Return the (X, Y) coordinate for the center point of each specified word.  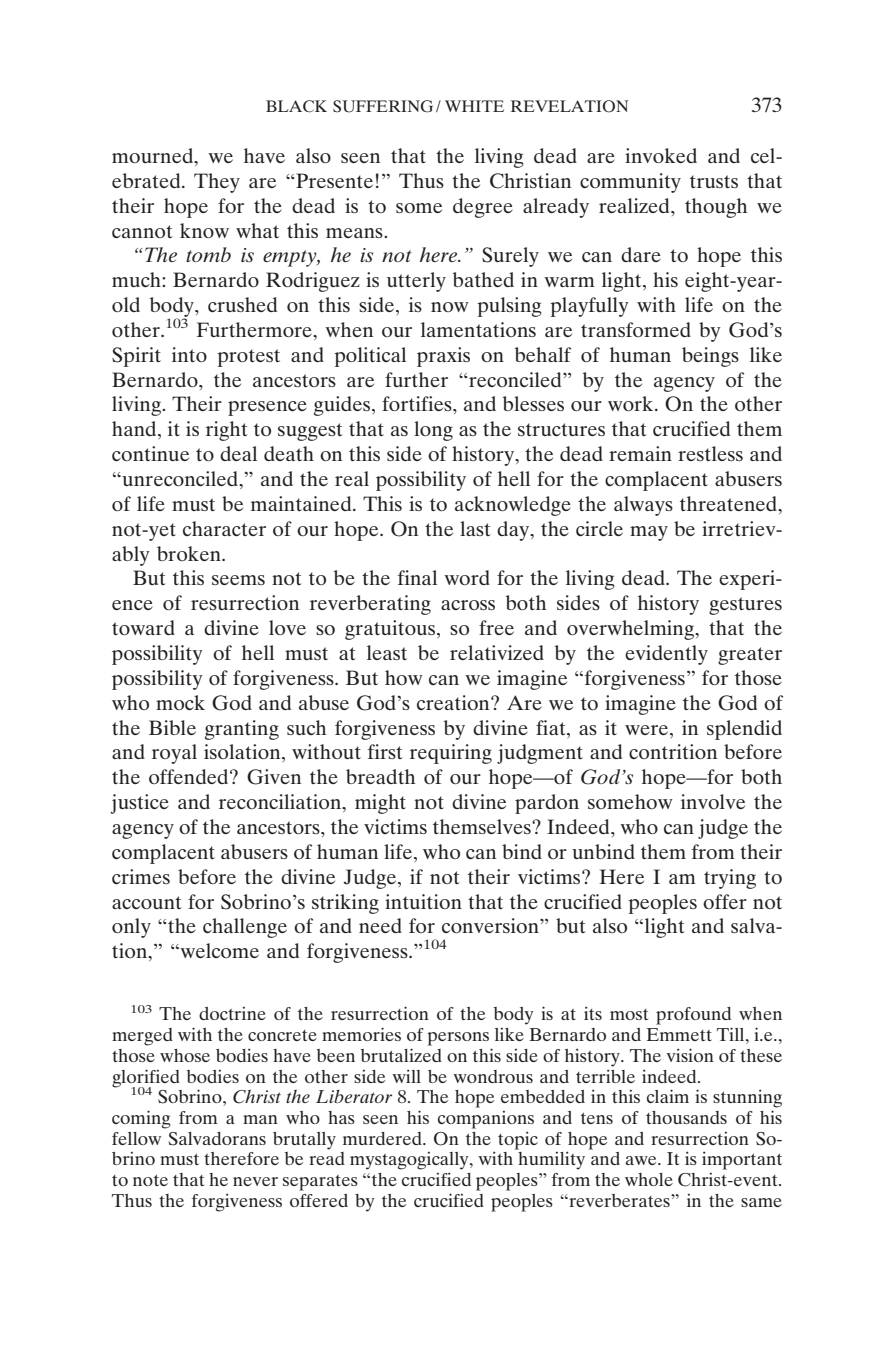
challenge (245, 928)
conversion (491, 925)
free (496, 627)
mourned (154, 157)
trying (730, 879)
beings (710, 357)
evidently (666, 655)
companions (486, 1120)
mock (180, 702)
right (227, 431)
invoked (661, 155)
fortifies (418, 403)
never (255, 1181)
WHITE (474, 106)
